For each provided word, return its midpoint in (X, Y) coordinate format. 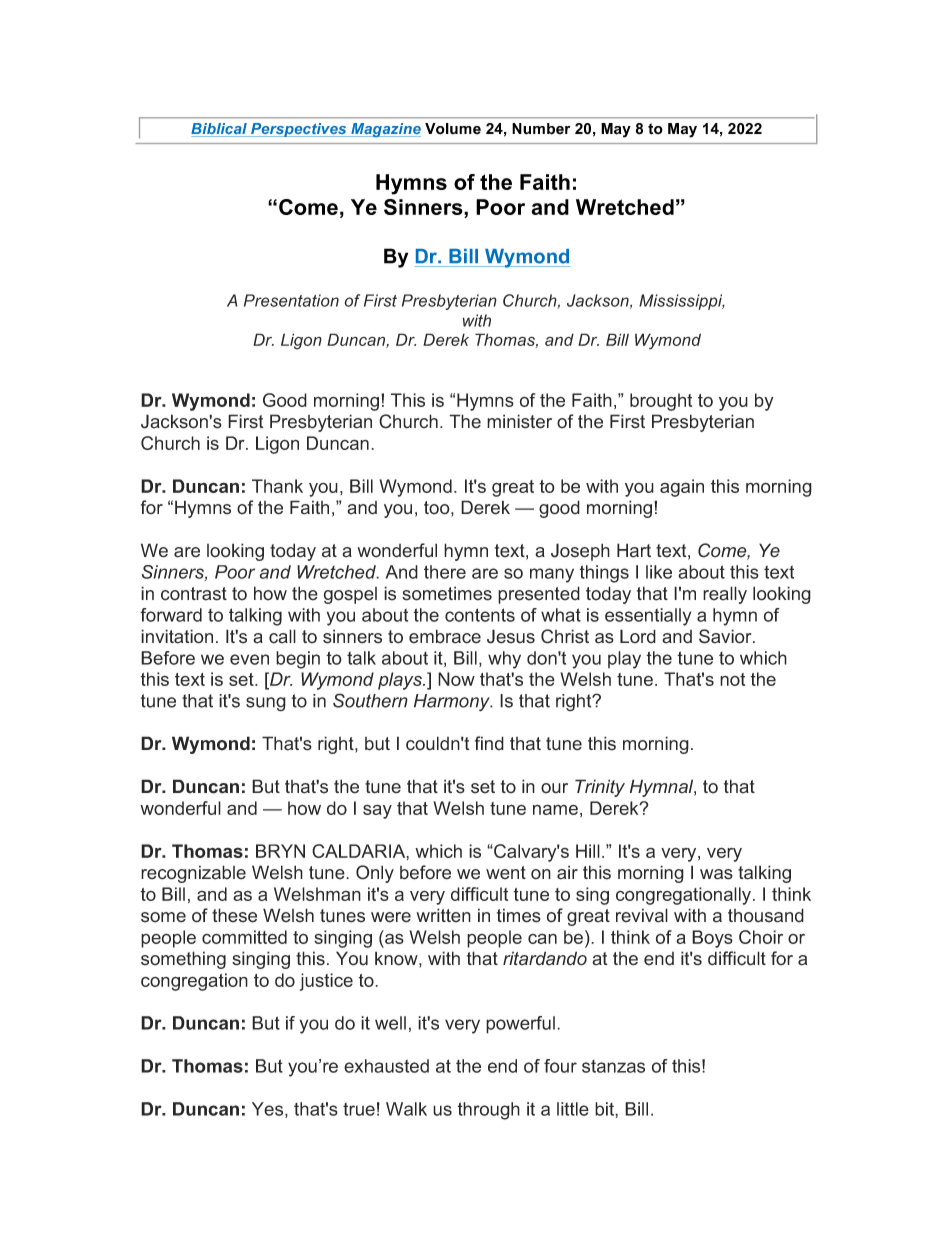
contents (480, 615)
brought (661, 402)
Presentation (291, 300)
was (716, 874)
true (359, 1109)
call (282, 636)
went (506, 873)
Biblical (220, 130)
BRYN (280, 851)
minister (519, 421)
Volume (453, 129)
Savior (726, 636)
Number (541, 129)
